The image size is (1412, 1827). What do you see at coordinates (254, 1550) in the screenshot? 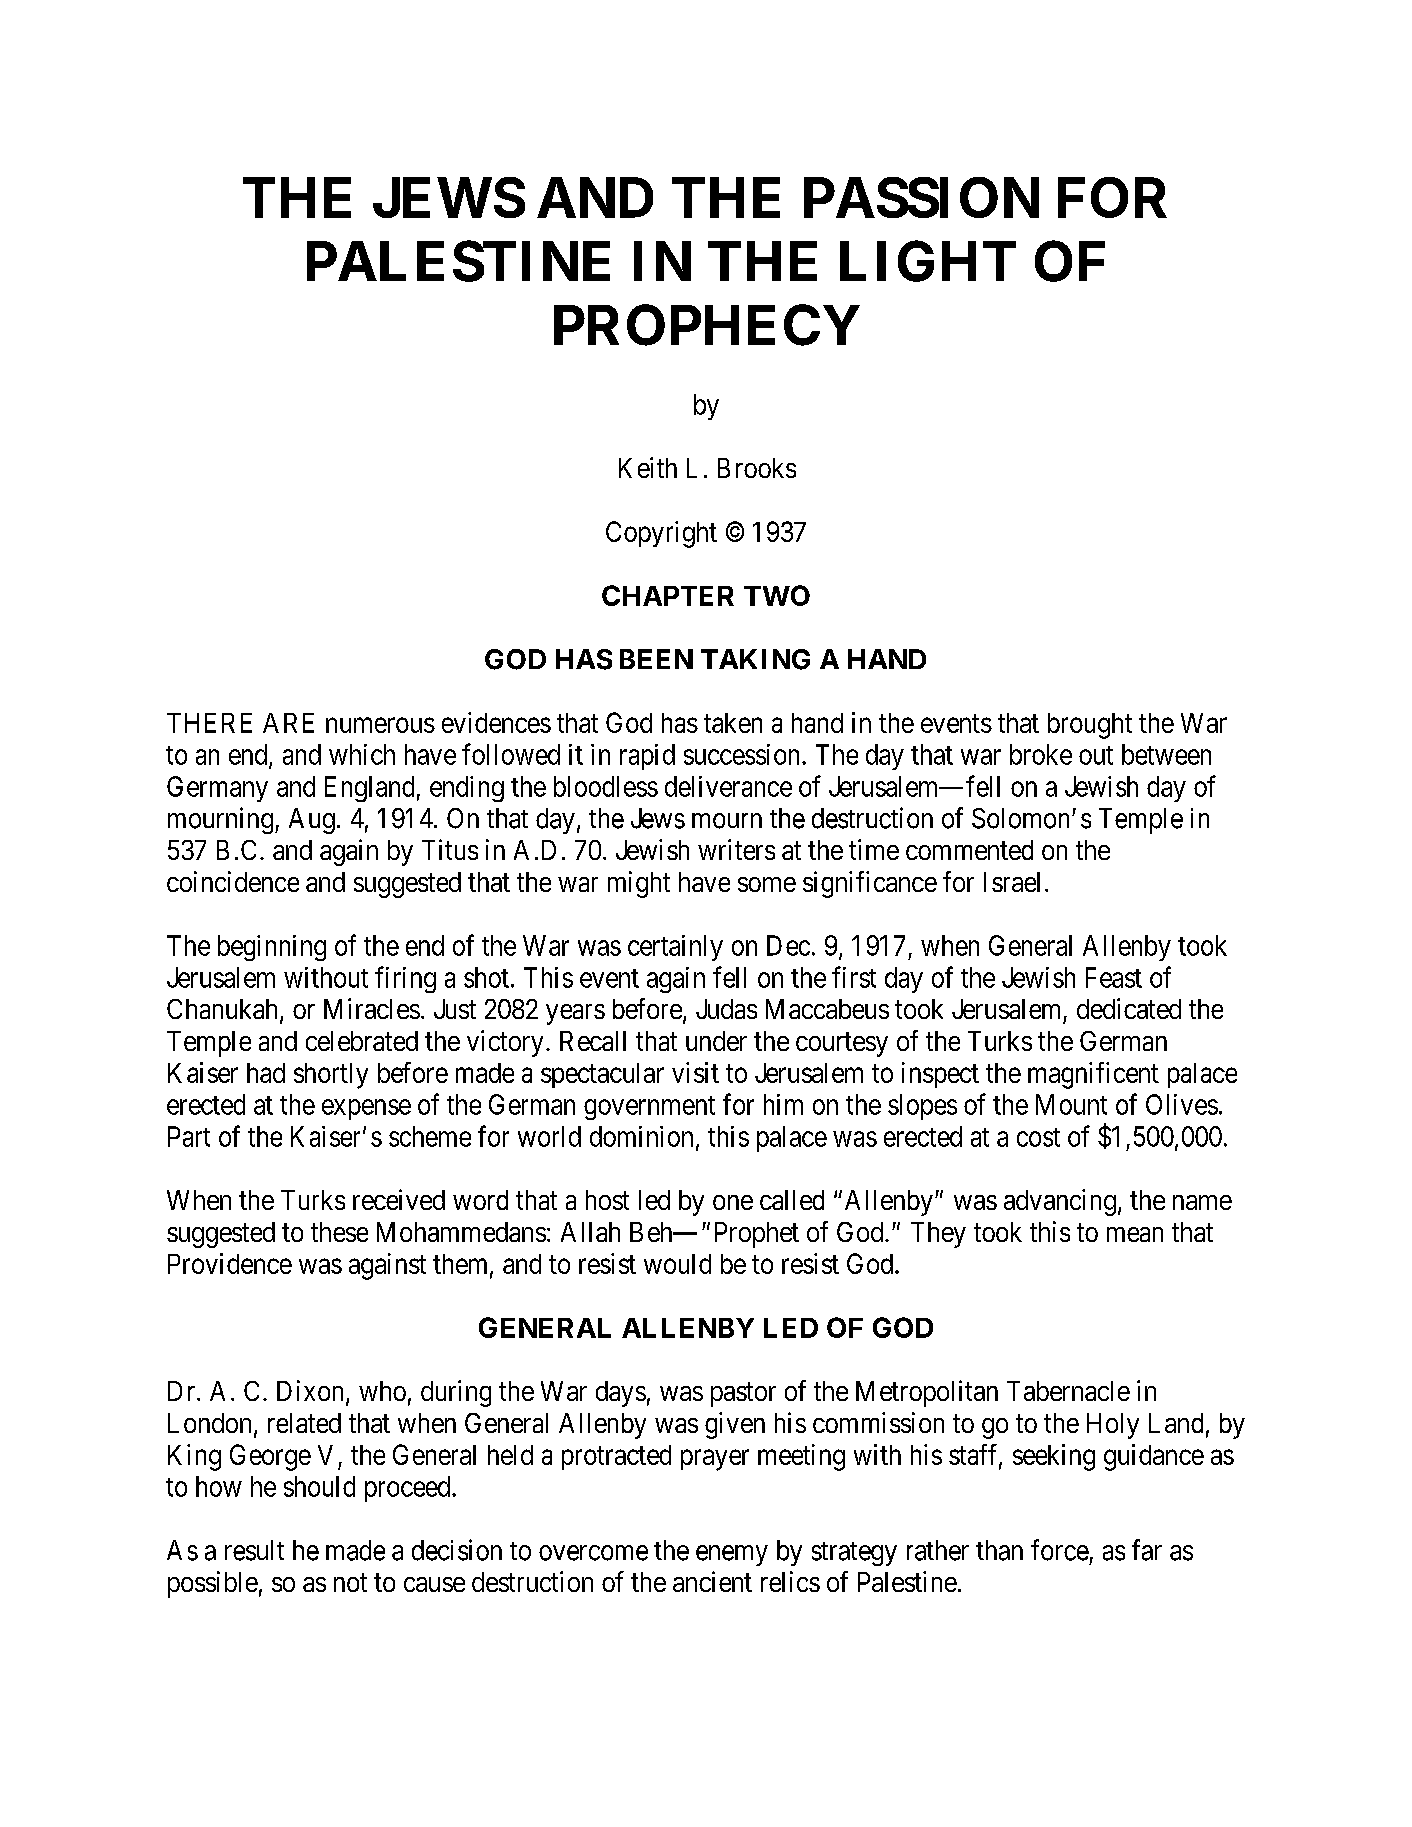
I see `result` at bounding box center [254, 1550].
